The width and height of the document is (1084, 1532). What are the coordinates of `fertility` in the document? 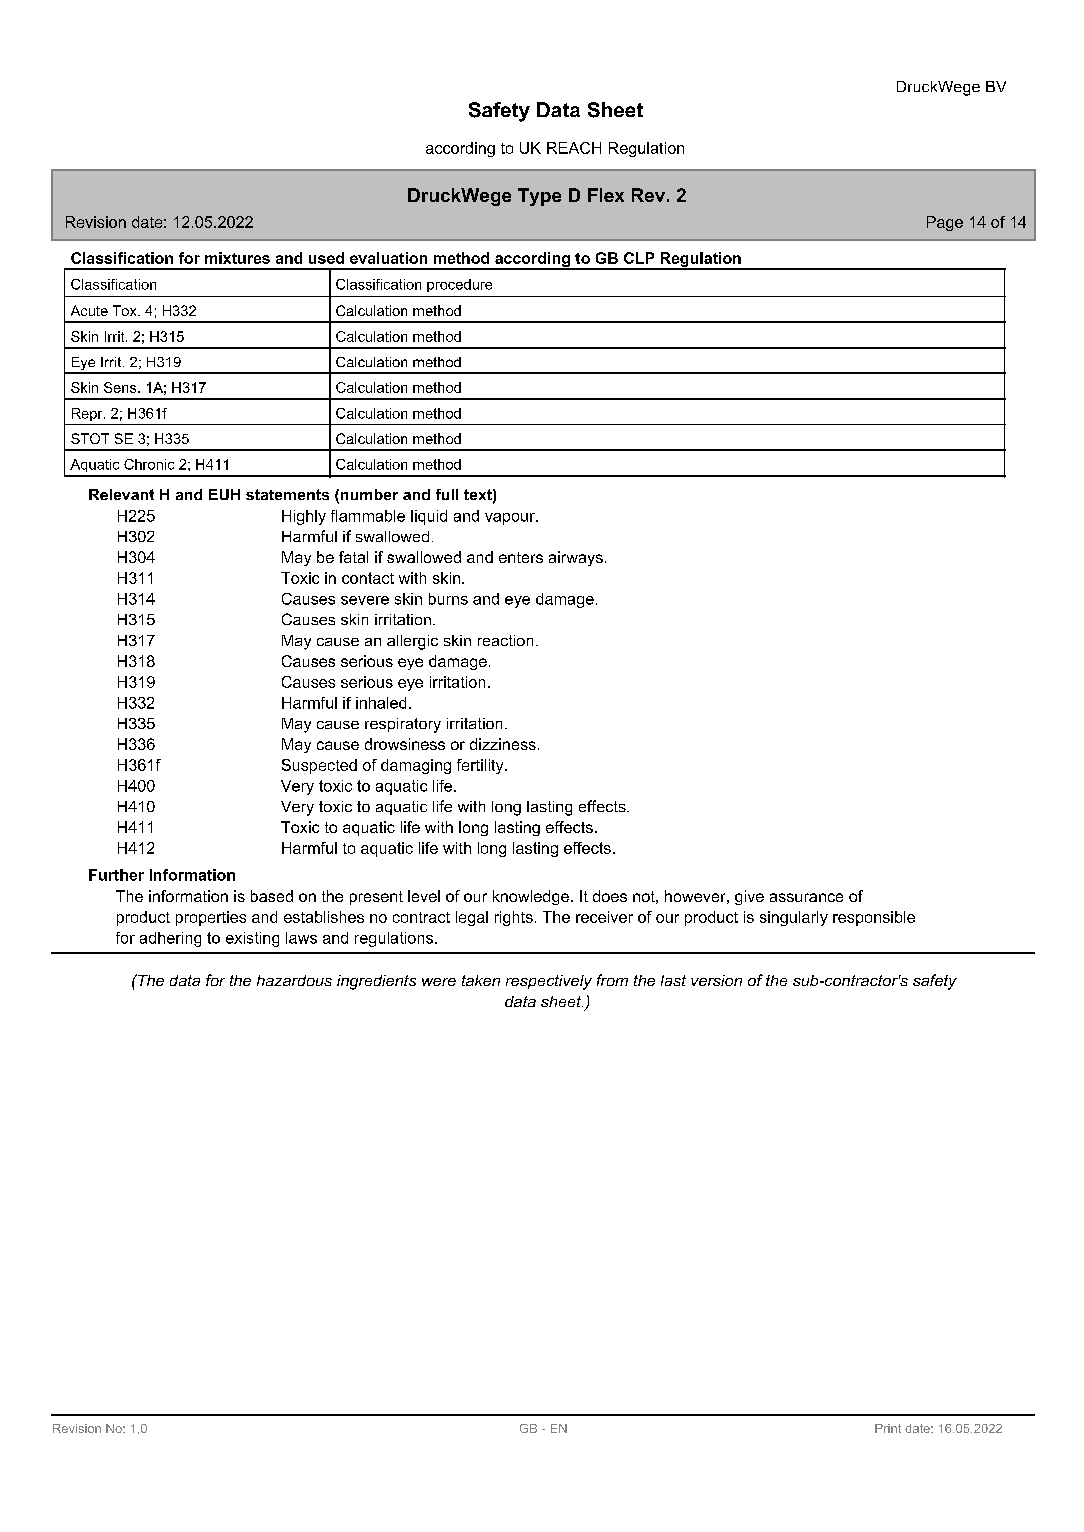 It's located at (481, 766).
